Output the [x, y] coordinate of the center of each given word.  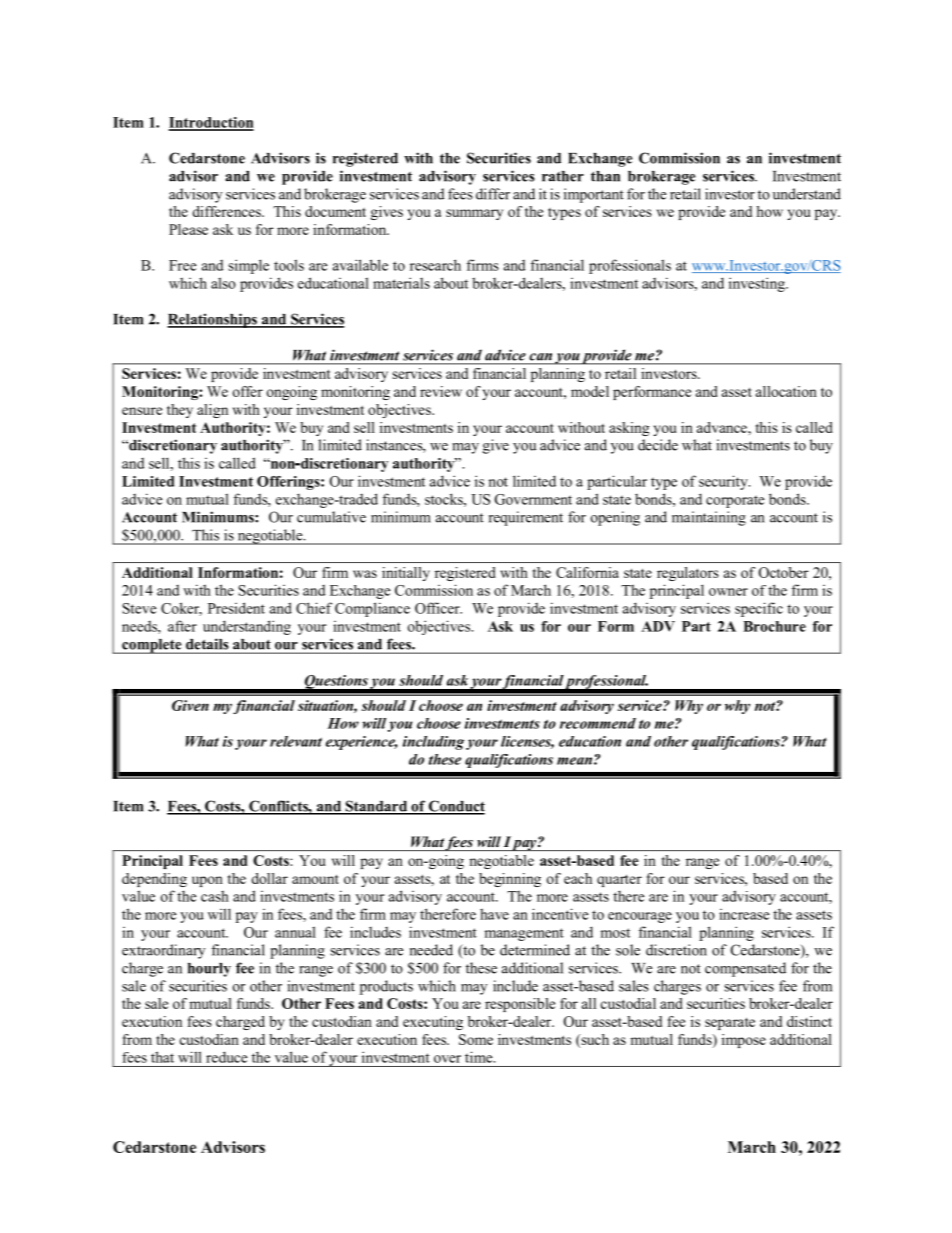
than [605, 176]
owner [728, 592]
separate [730, 1024]
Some [476, 1039]
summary [474, 214]
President [236, 608]
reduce [226, 1057]
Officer [438, 608]
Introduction [211, 123]
